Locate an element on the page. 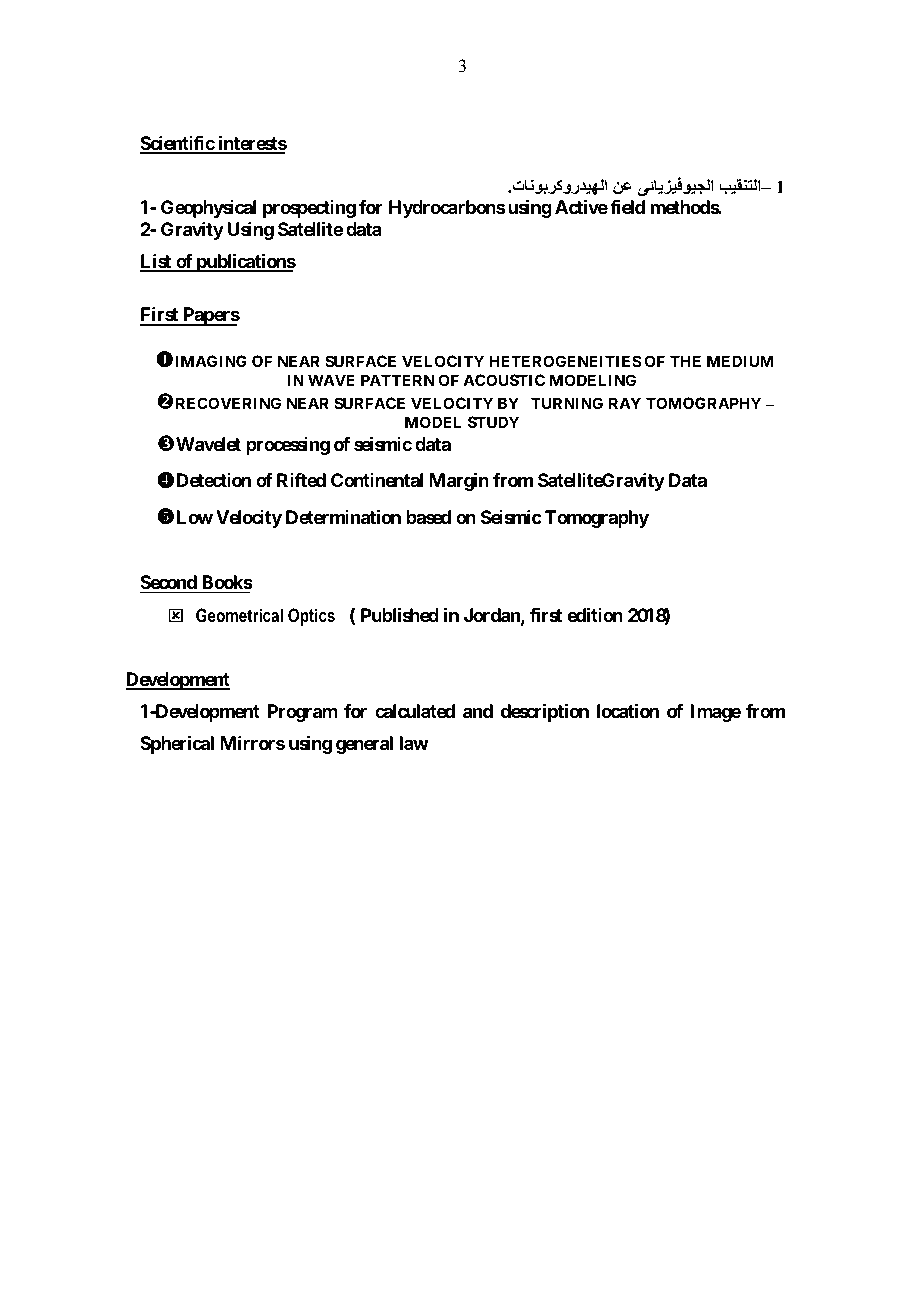 Image resolution: width=924 pixels, height=1308 pixels. THE is located at coordinates (685, 361).
